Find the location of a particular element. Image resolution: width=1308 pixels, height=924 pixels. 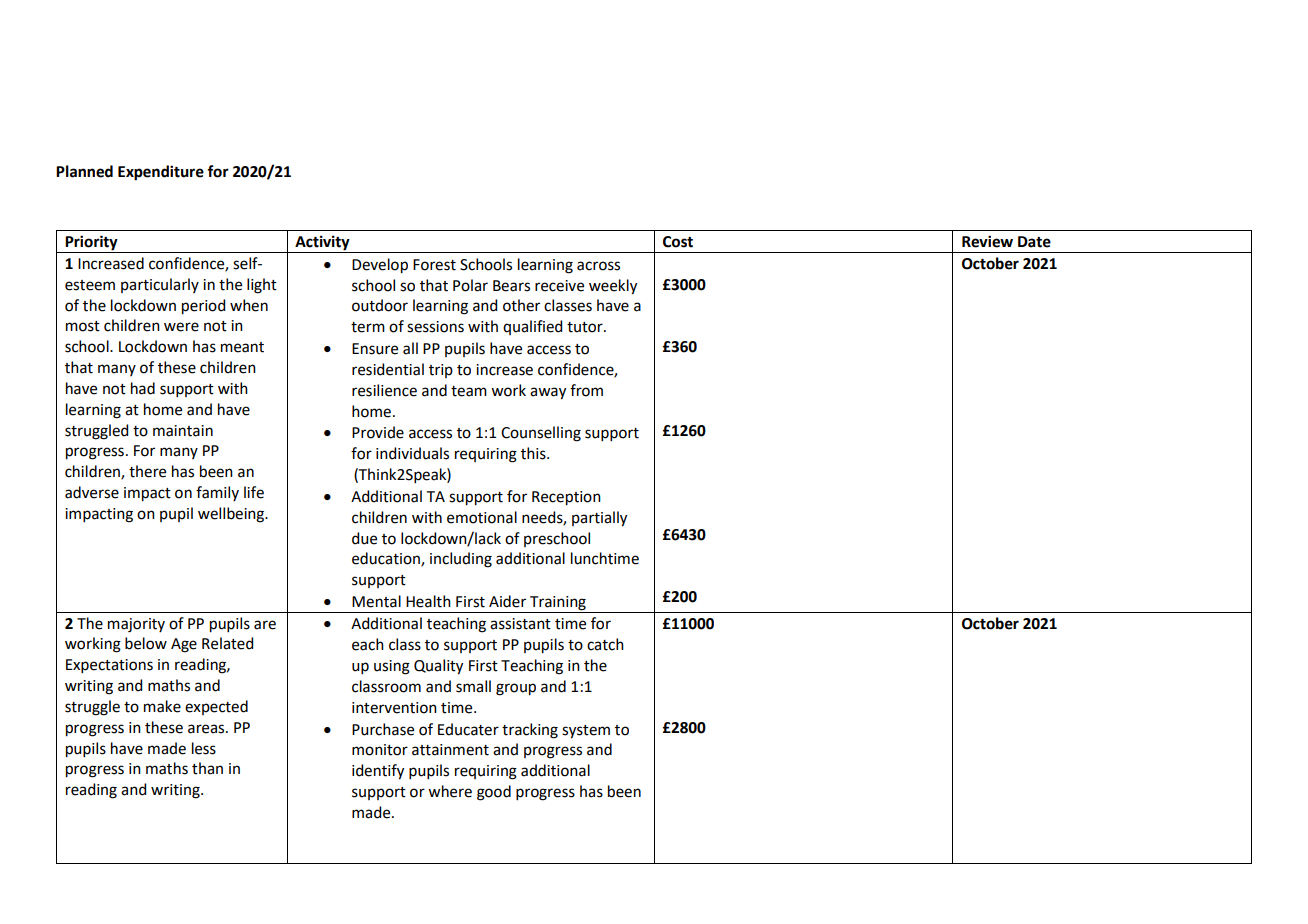

Review is located at coordinates (987, 241).
